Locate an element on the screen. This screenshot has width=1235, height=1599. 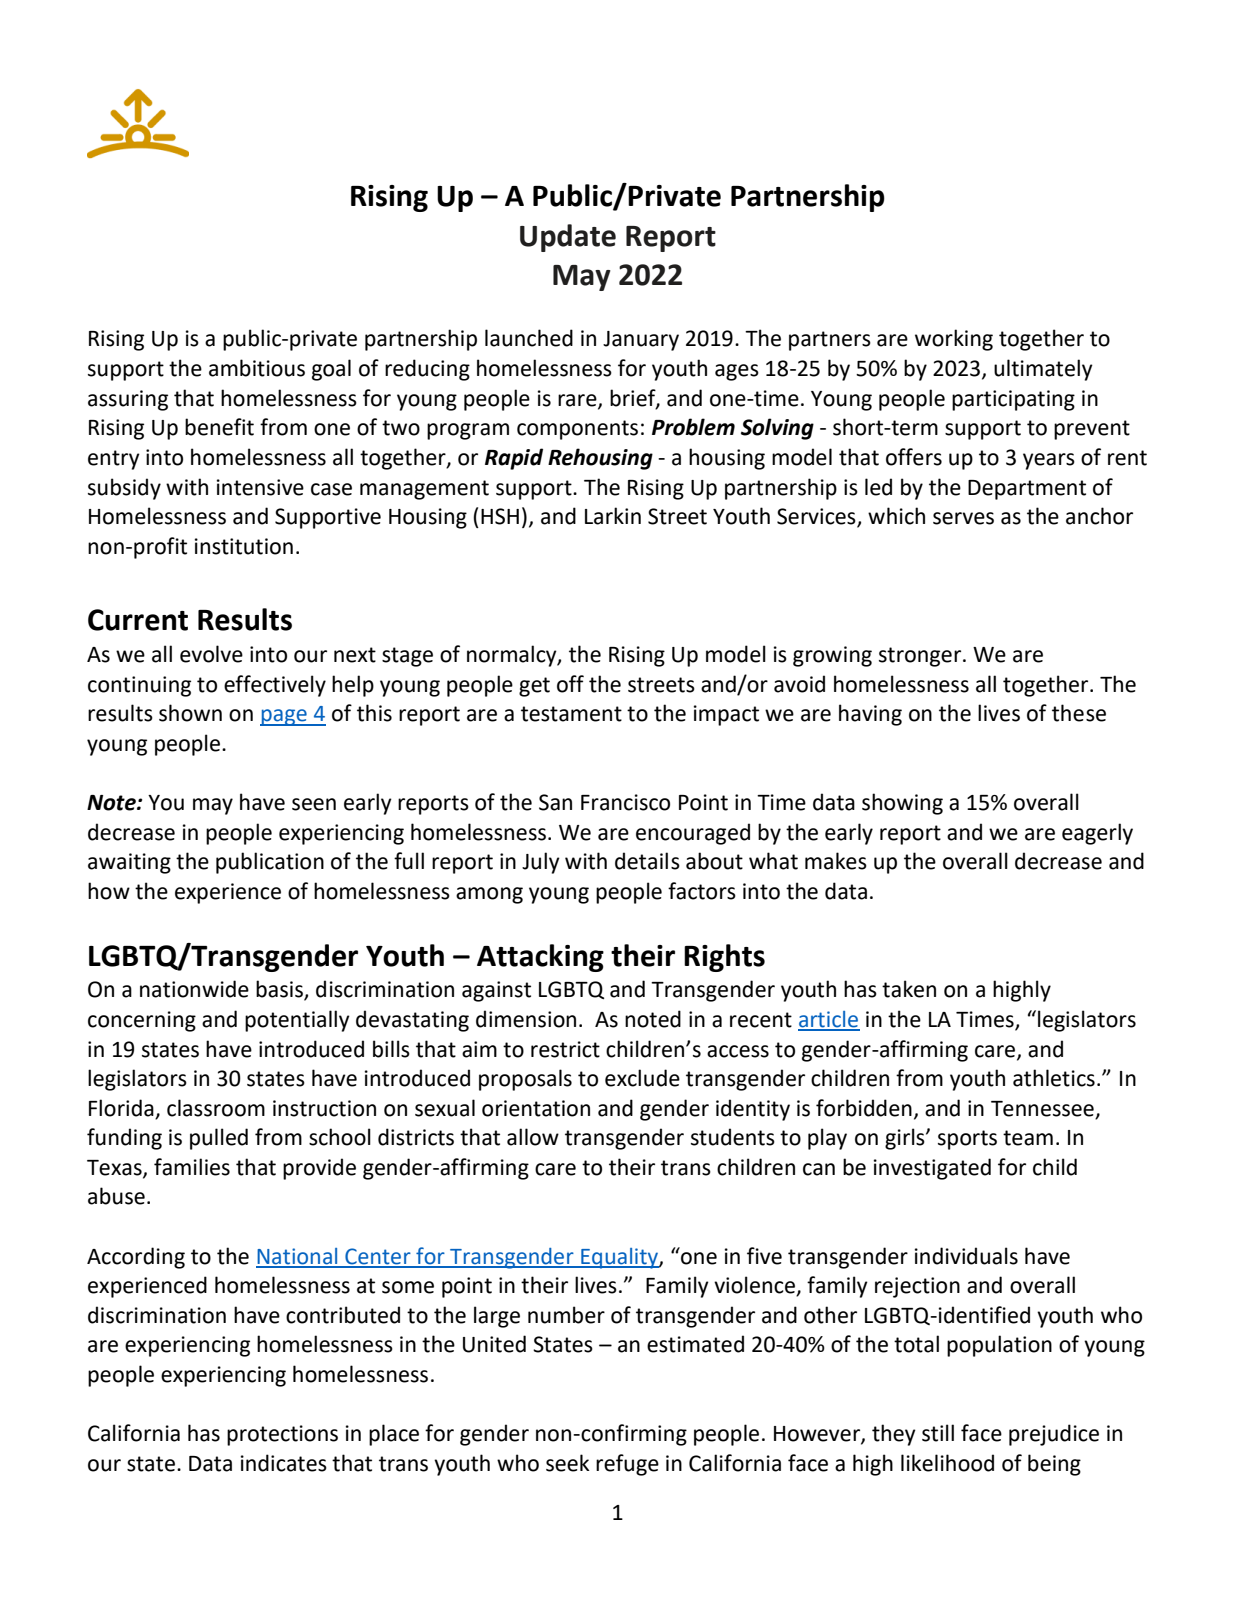
Update is located at coordinates (568, 238).
